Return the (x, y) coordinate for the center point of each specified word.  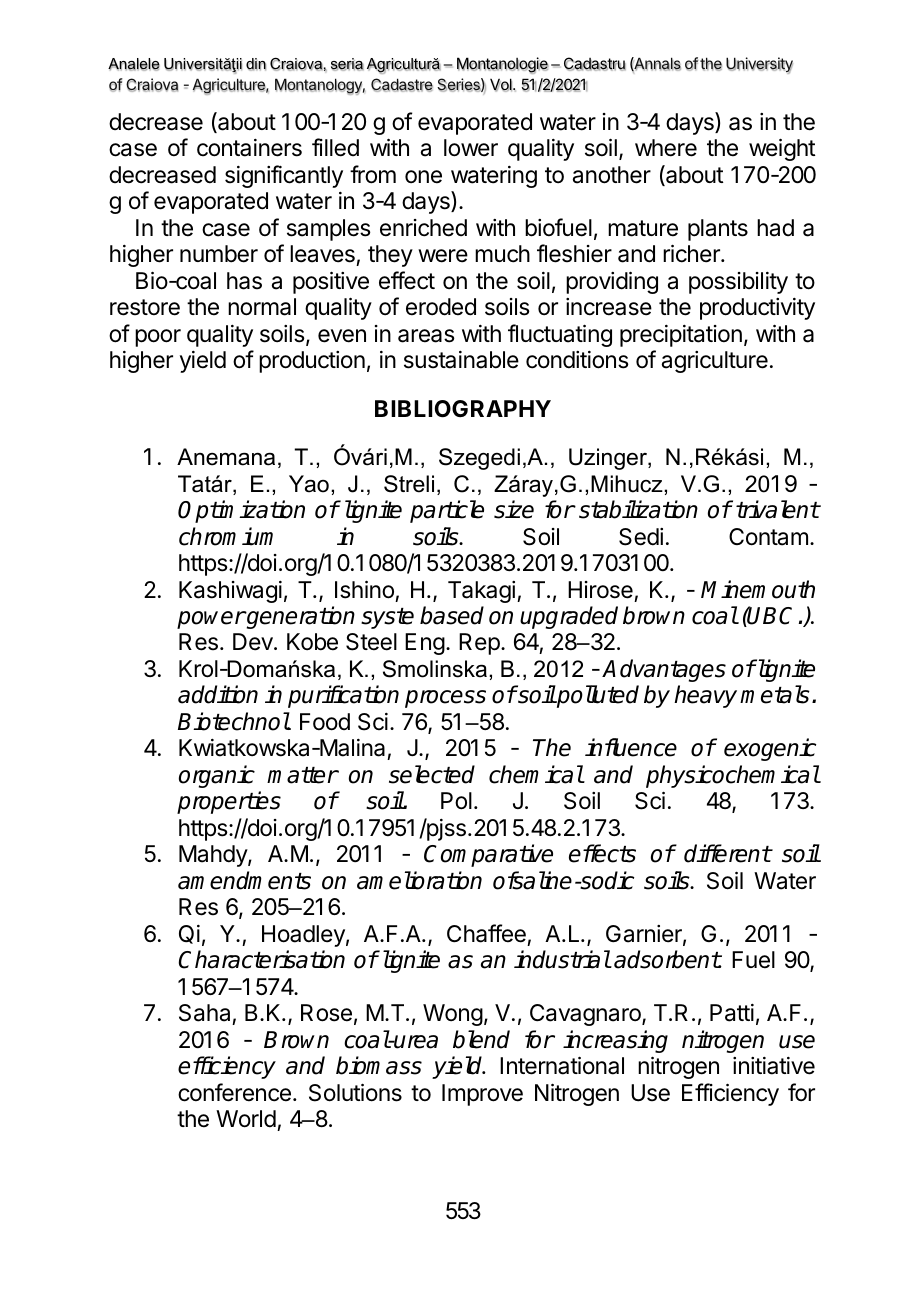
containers (249, 148)
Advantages (664, 670)
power (211, 620)
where (666, 148)
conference (234, 1092)
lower (471, 148)
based (452, 615)
